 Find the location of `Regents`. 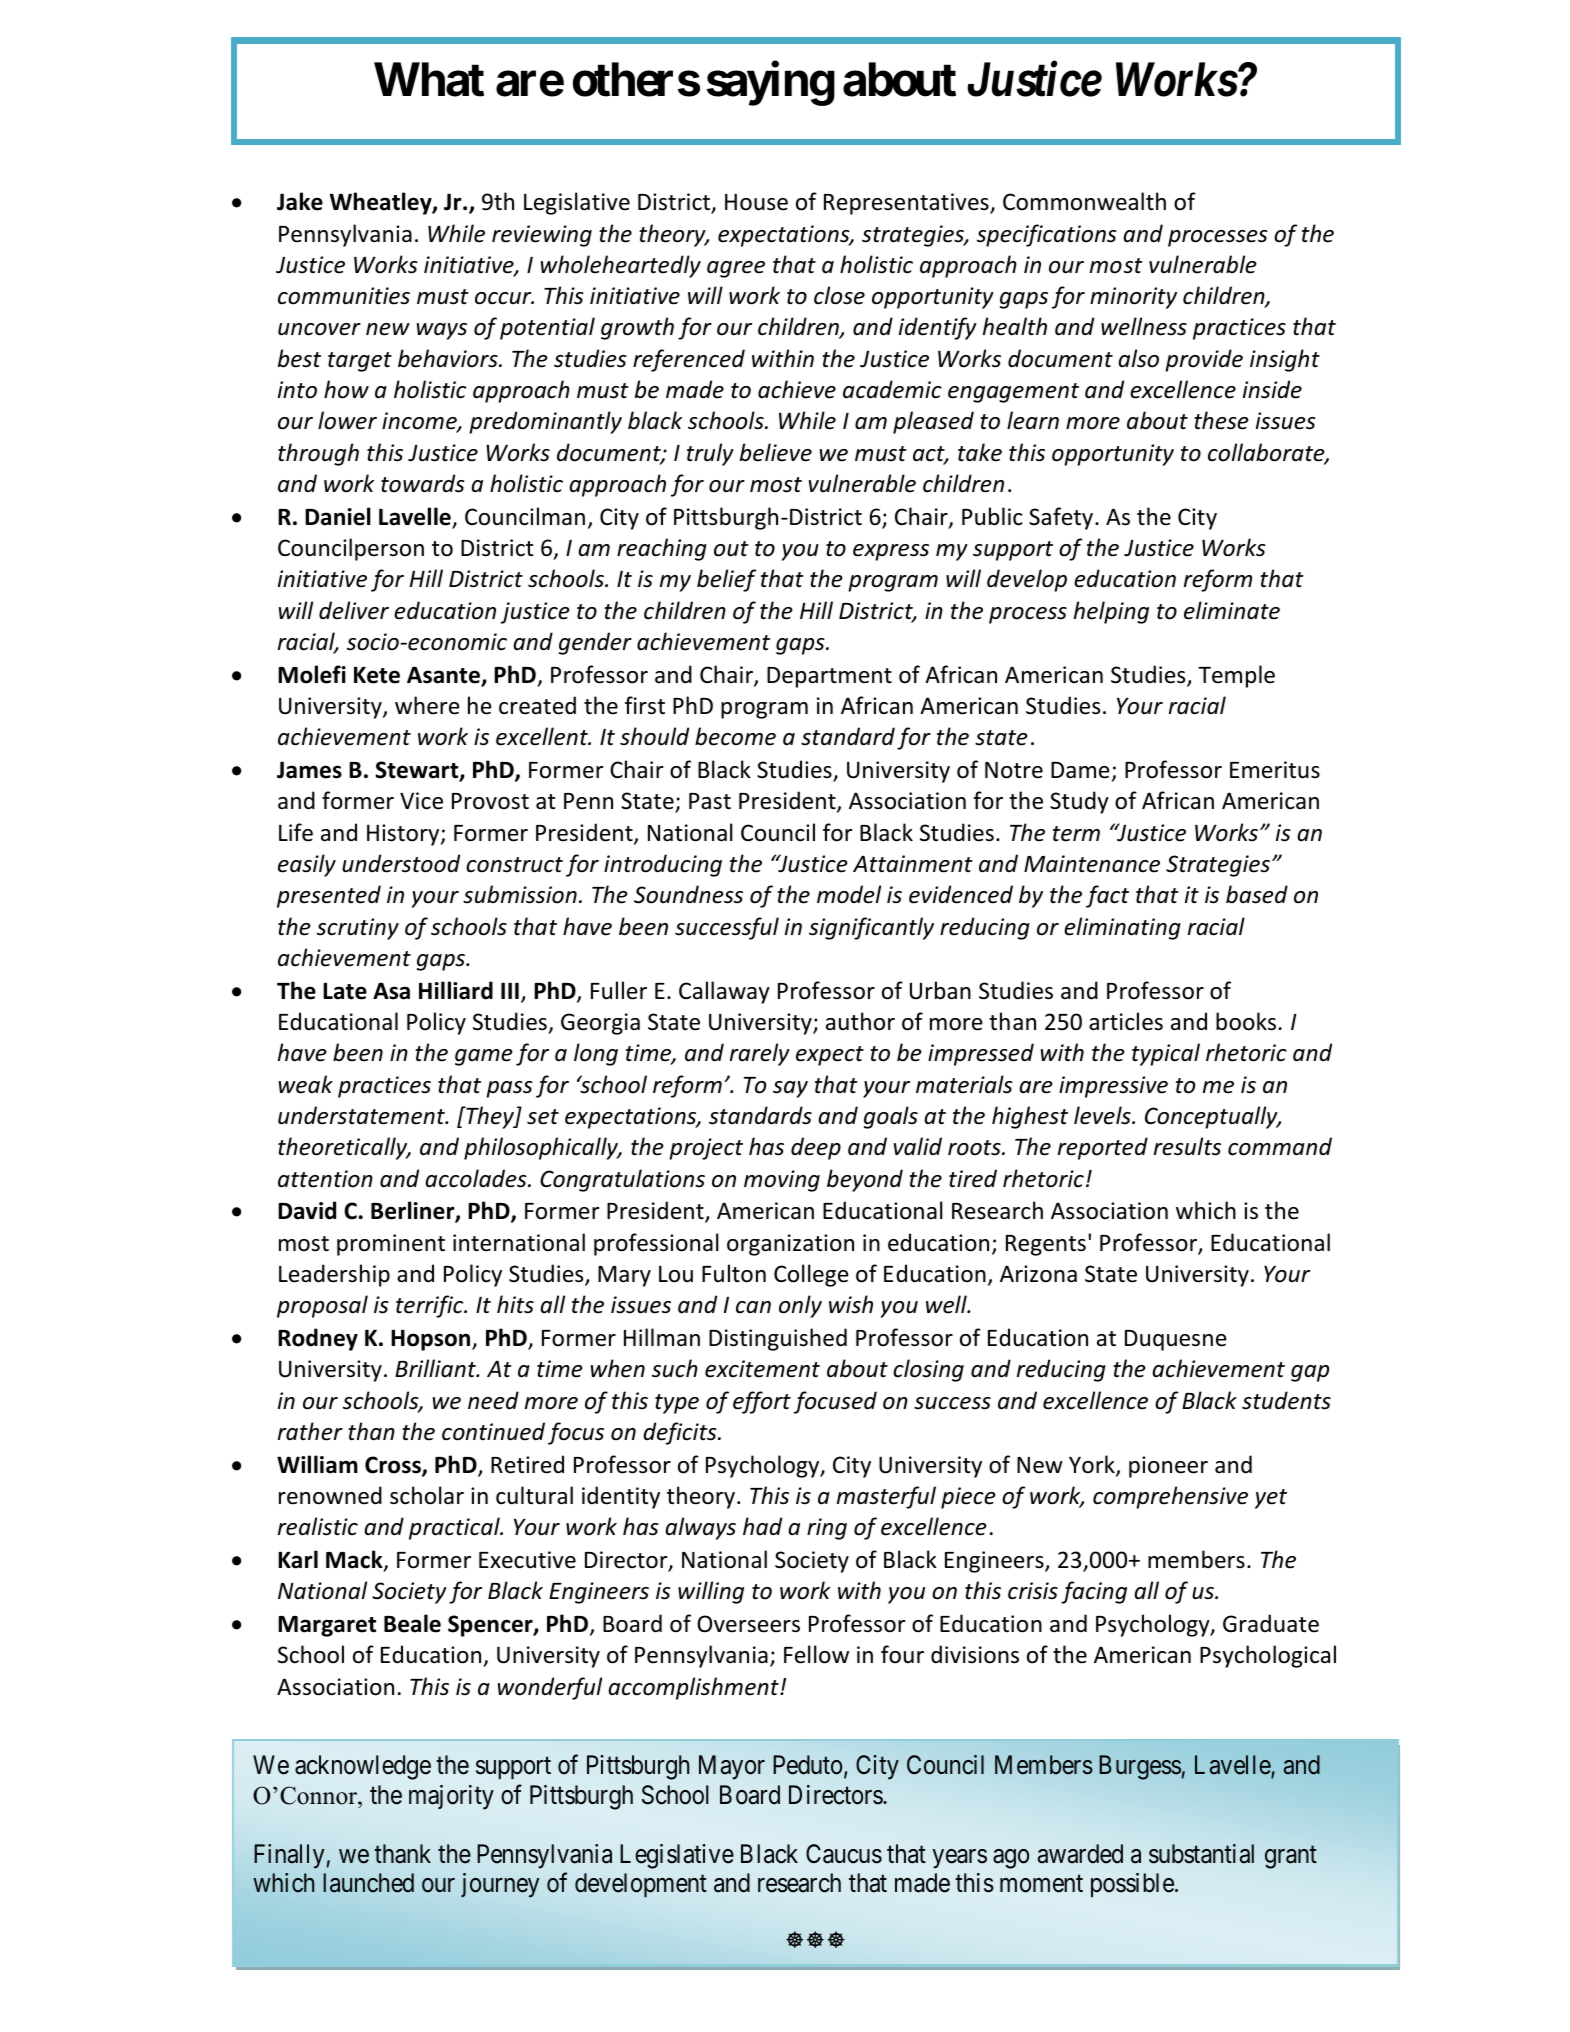

Regents is located at coordinates (1046, 1245).
